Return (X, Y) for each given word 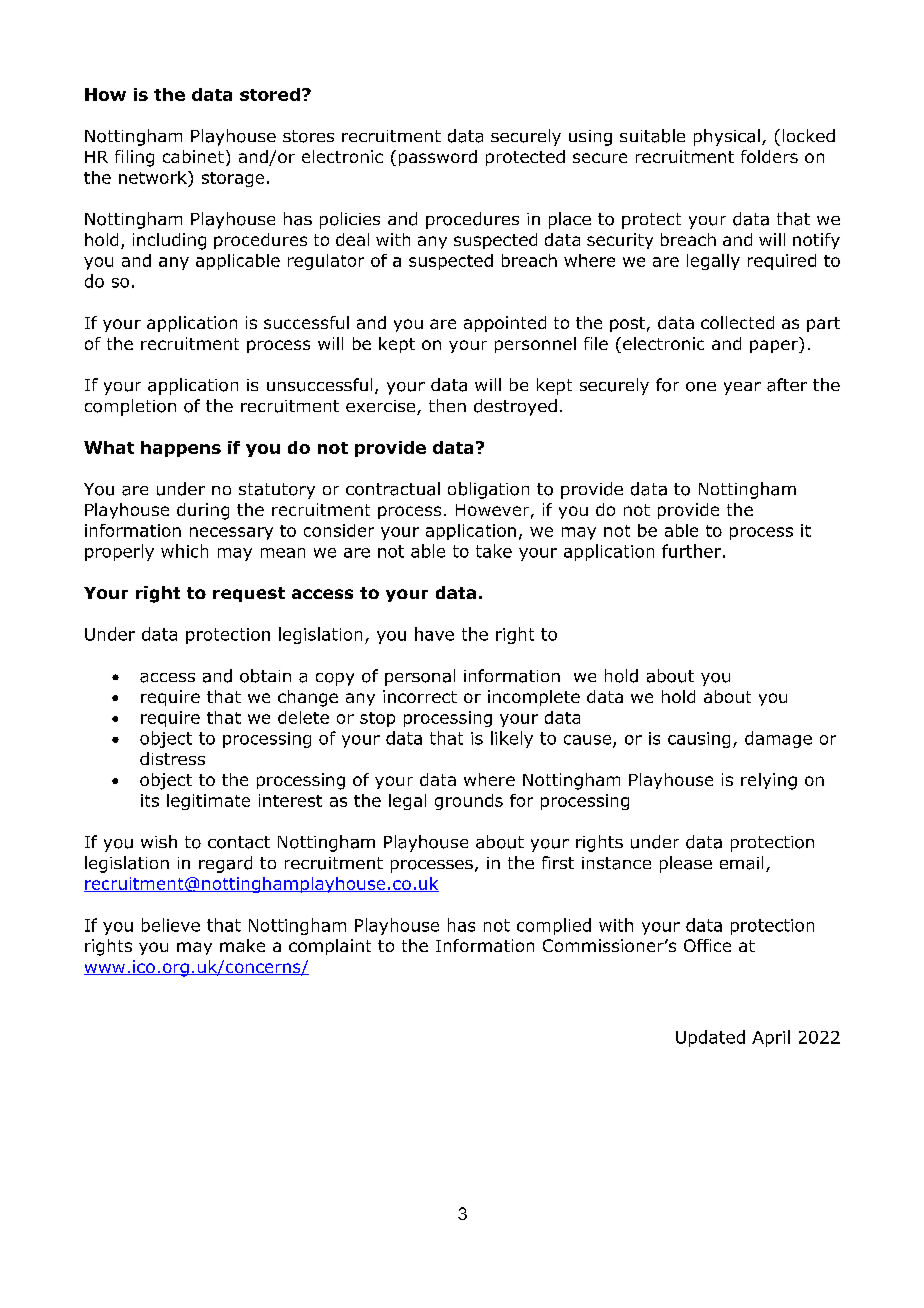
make (242, 945)
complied (554, 926)
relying (769, 781)
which (184, 551)
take (494, 551)
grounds (469, 802)
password (438, 158)
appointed (505, 324)
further (691, 551)
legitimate (208, 802)
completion (130, 407)
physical (727, 137)
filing (134, 158)
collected (737, 322)
